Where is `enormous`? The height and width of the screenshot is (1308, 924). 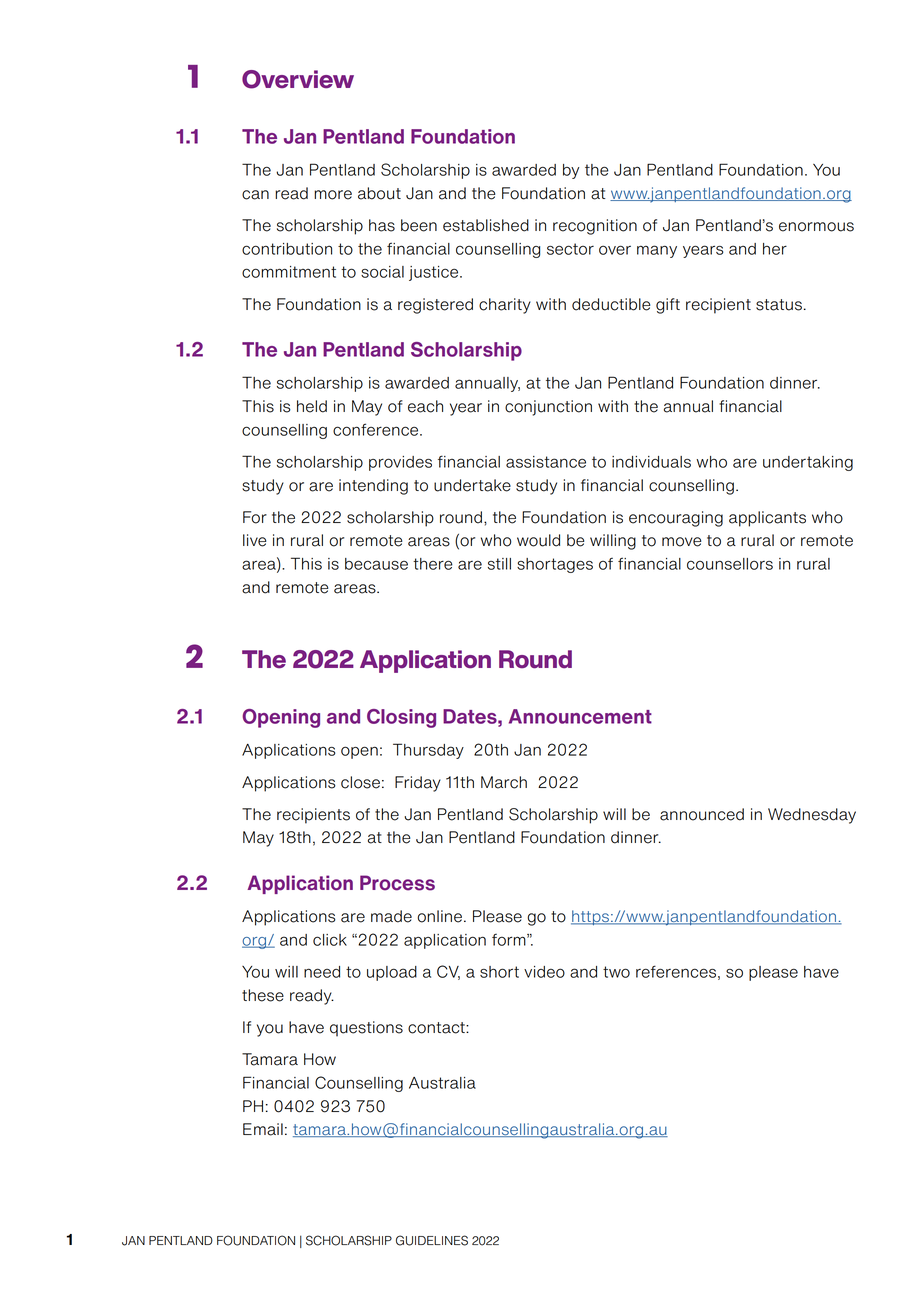 enormous is located at coordinates (816, 227).
